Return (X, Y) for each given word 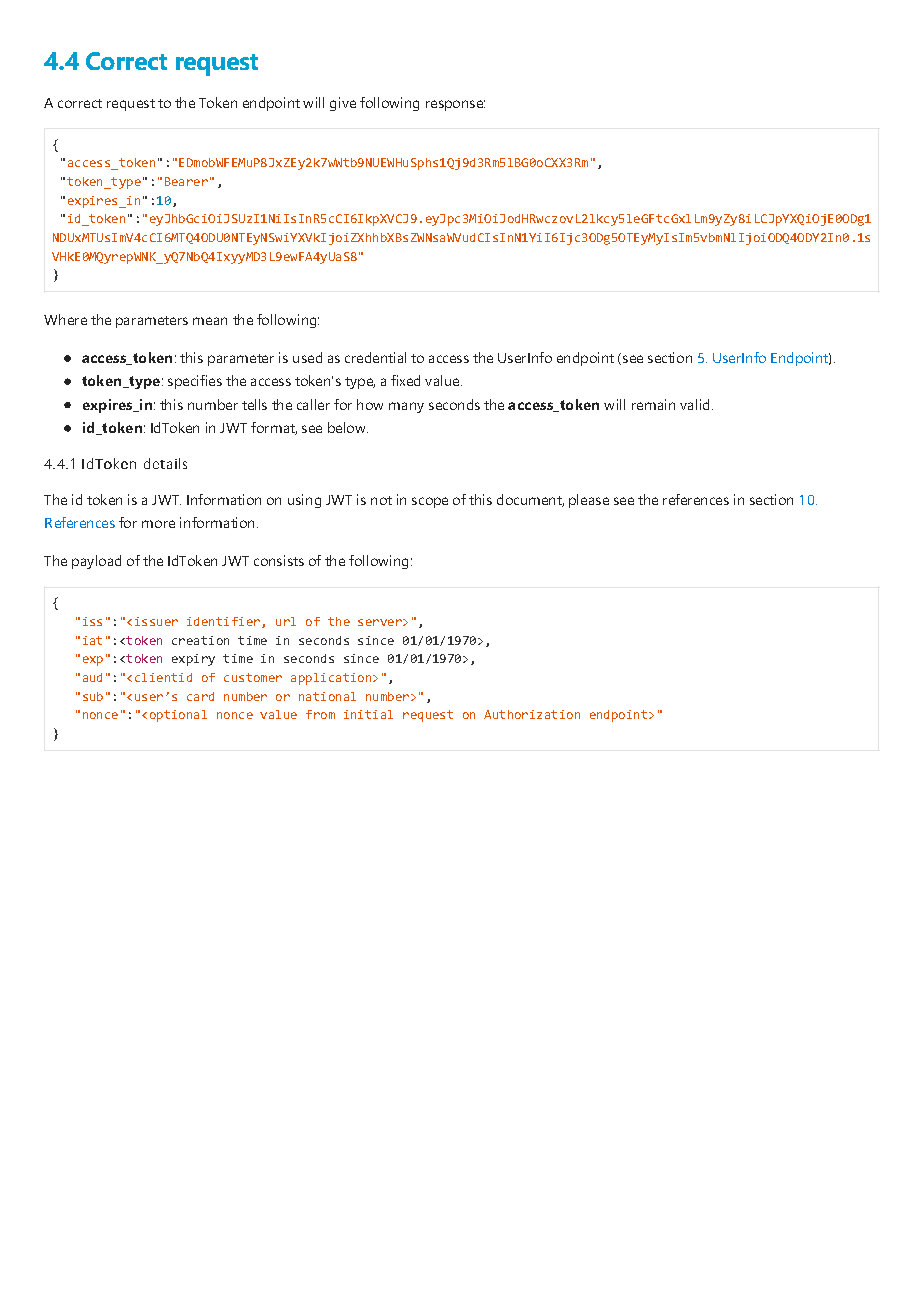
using (304, 501)
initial (368, 714)
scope (430, 502)
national (327, 696)
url (286, 621)
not (381, 500)
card (200, 696)
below (348, 427)
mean (210, 321)
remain (653, 404)
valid (694, 404)
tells (254, 404)
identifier (223, 621)
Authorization (532, 714)
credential (375, 357)
